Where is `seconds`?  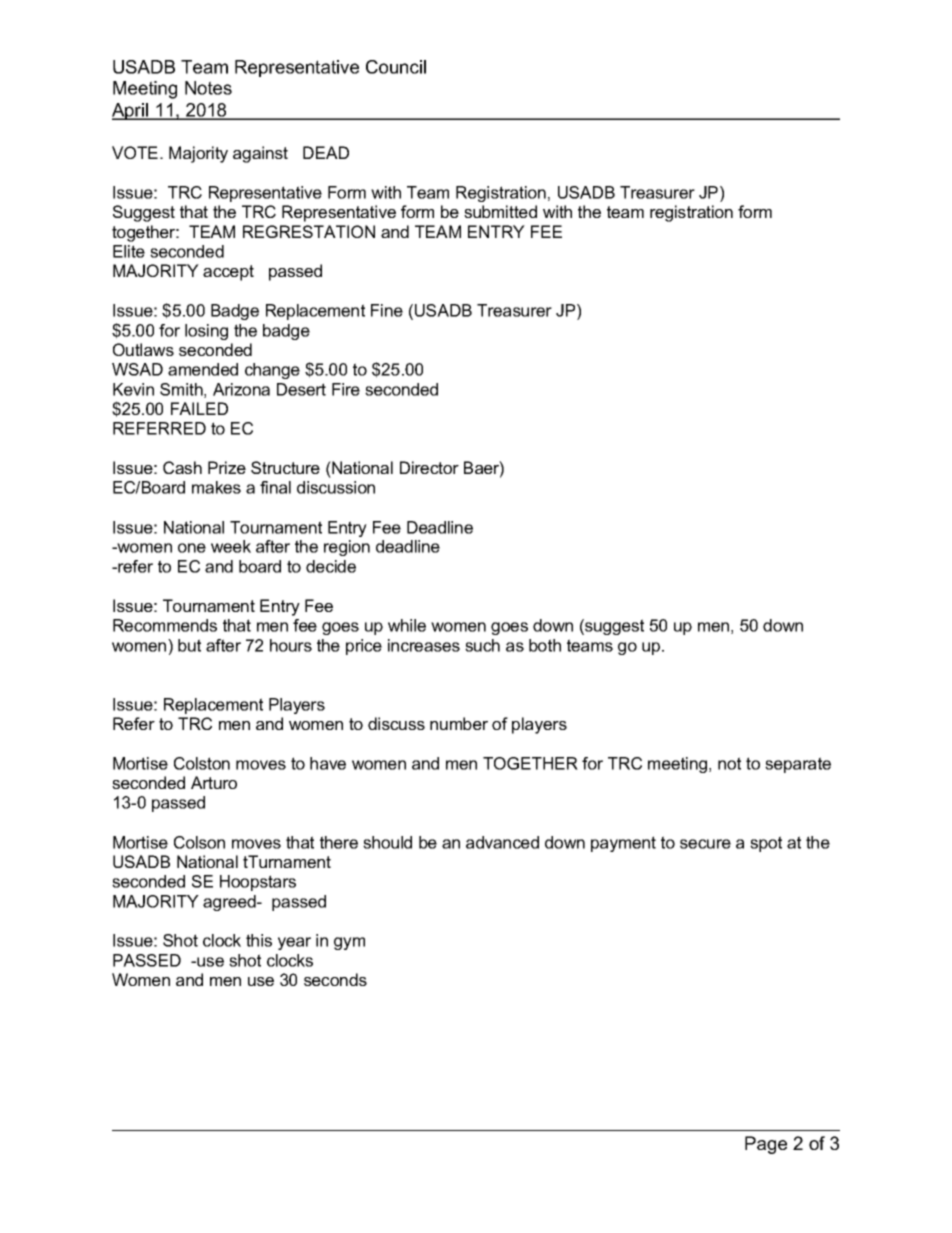 seconds is located at coordinates (335, 979).
